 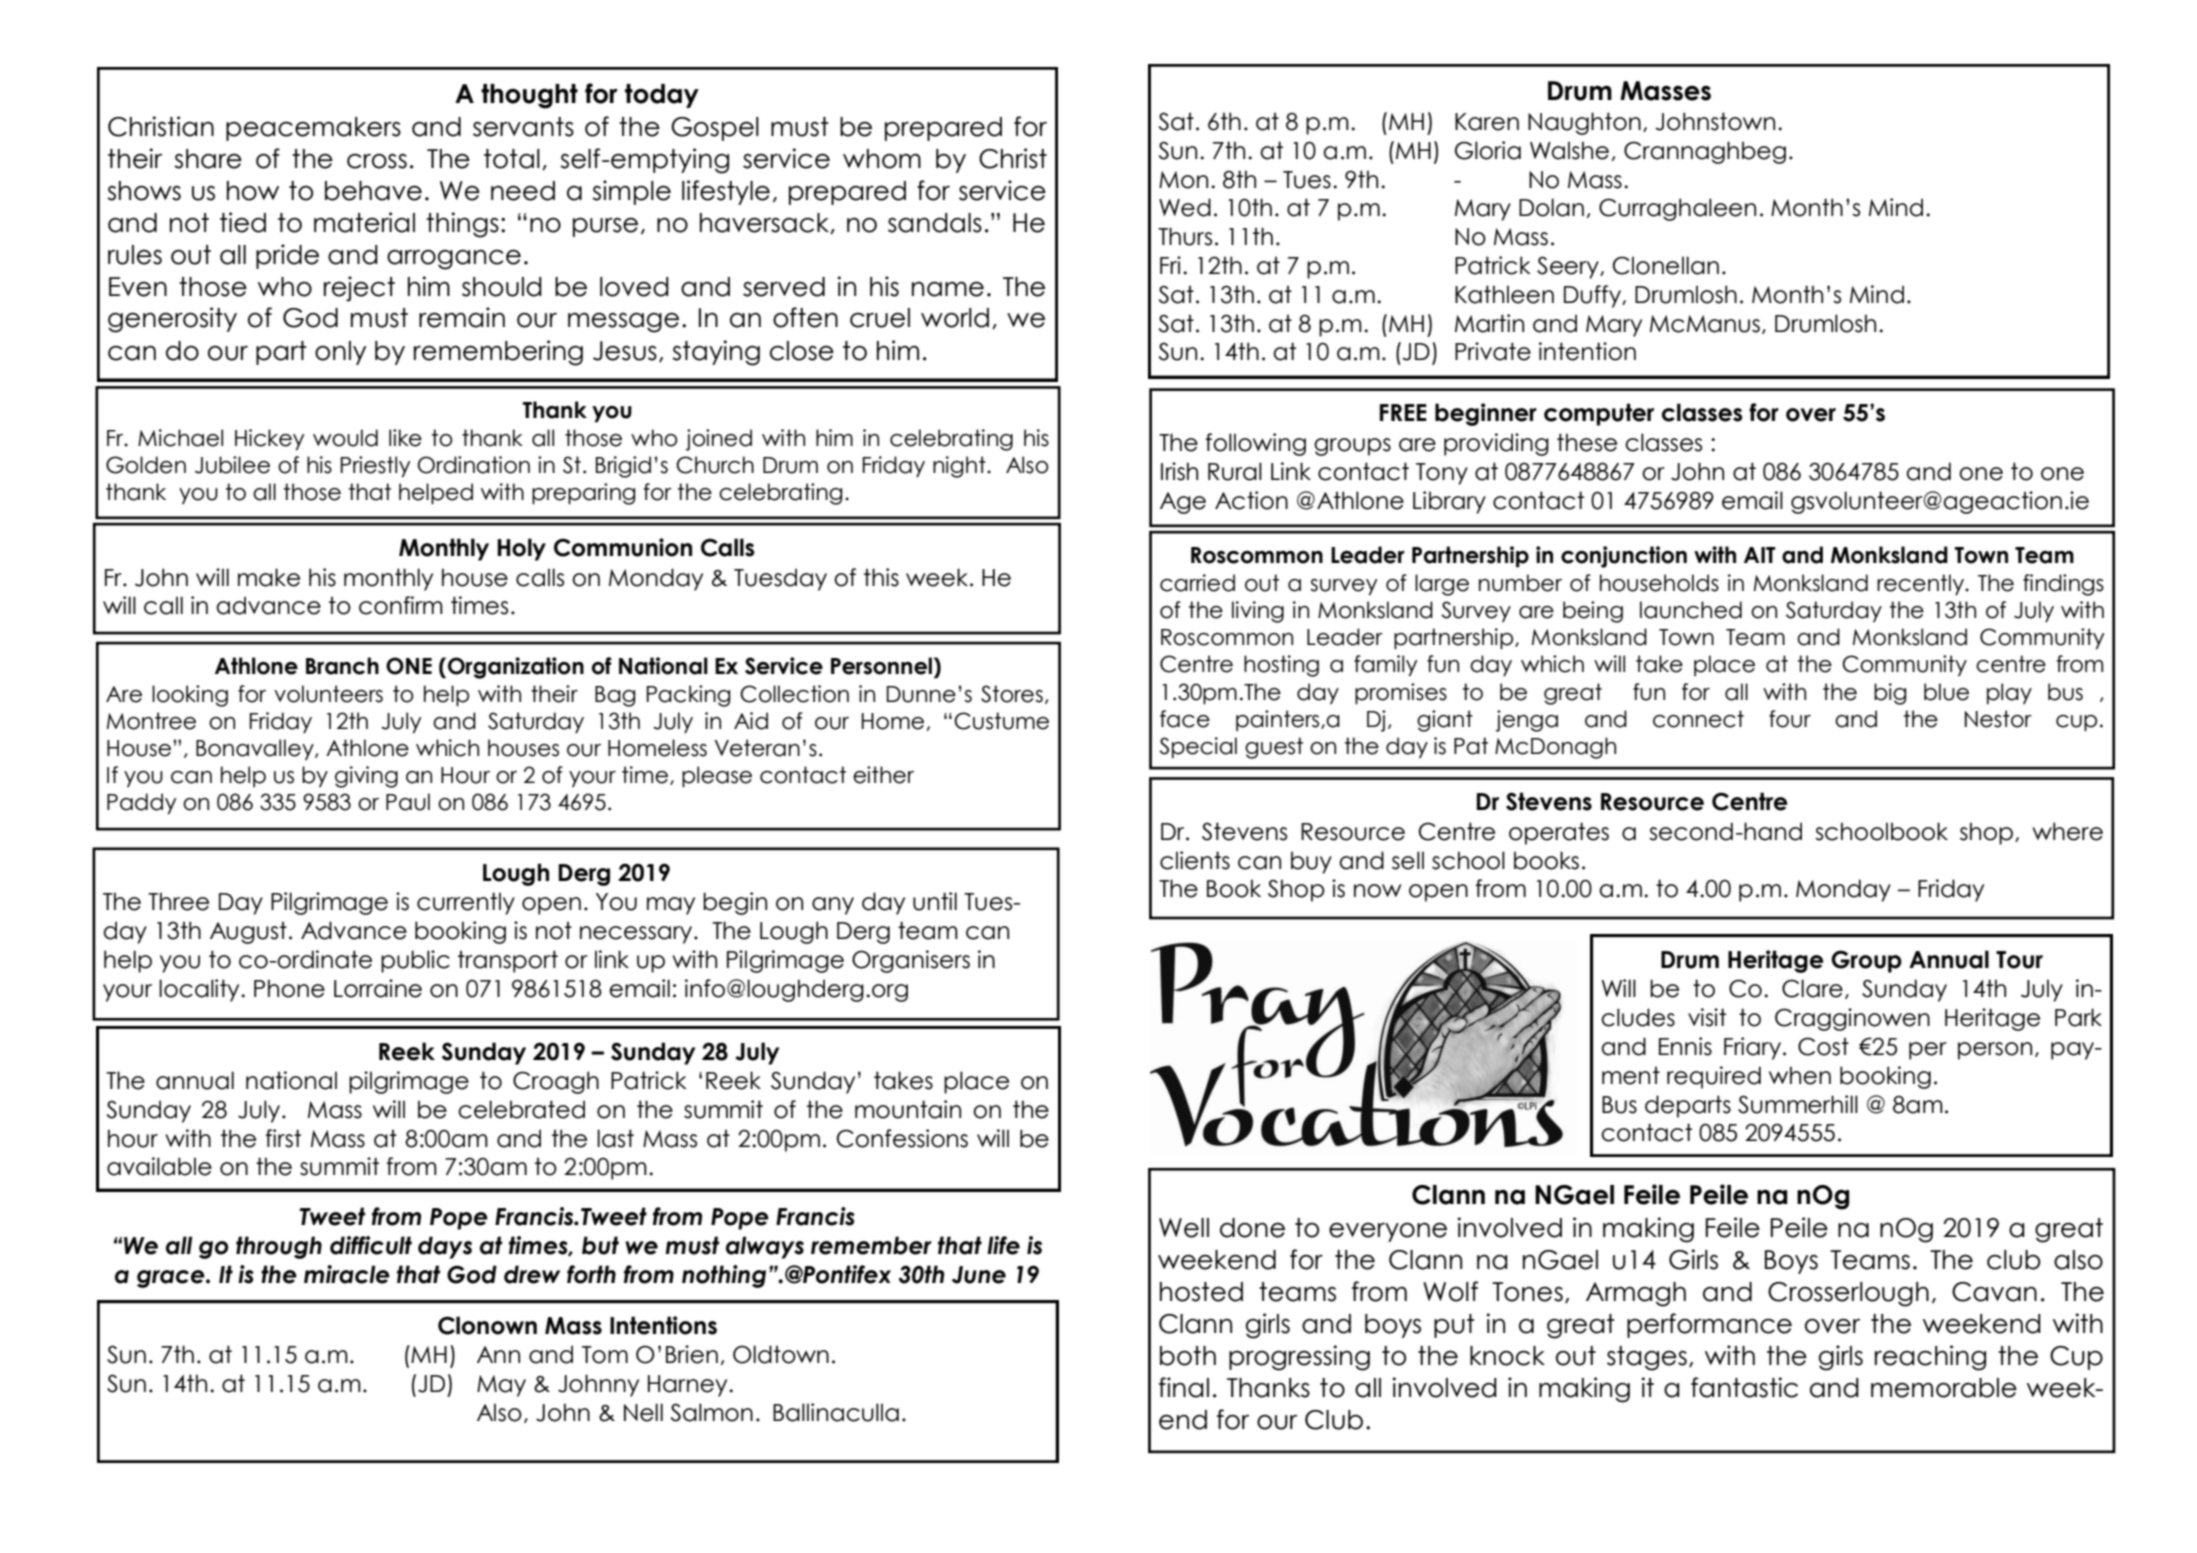 What do you see at coordinates (908, 1109) in the page?
I see `mountain` at bounding box center [908, 1109].
